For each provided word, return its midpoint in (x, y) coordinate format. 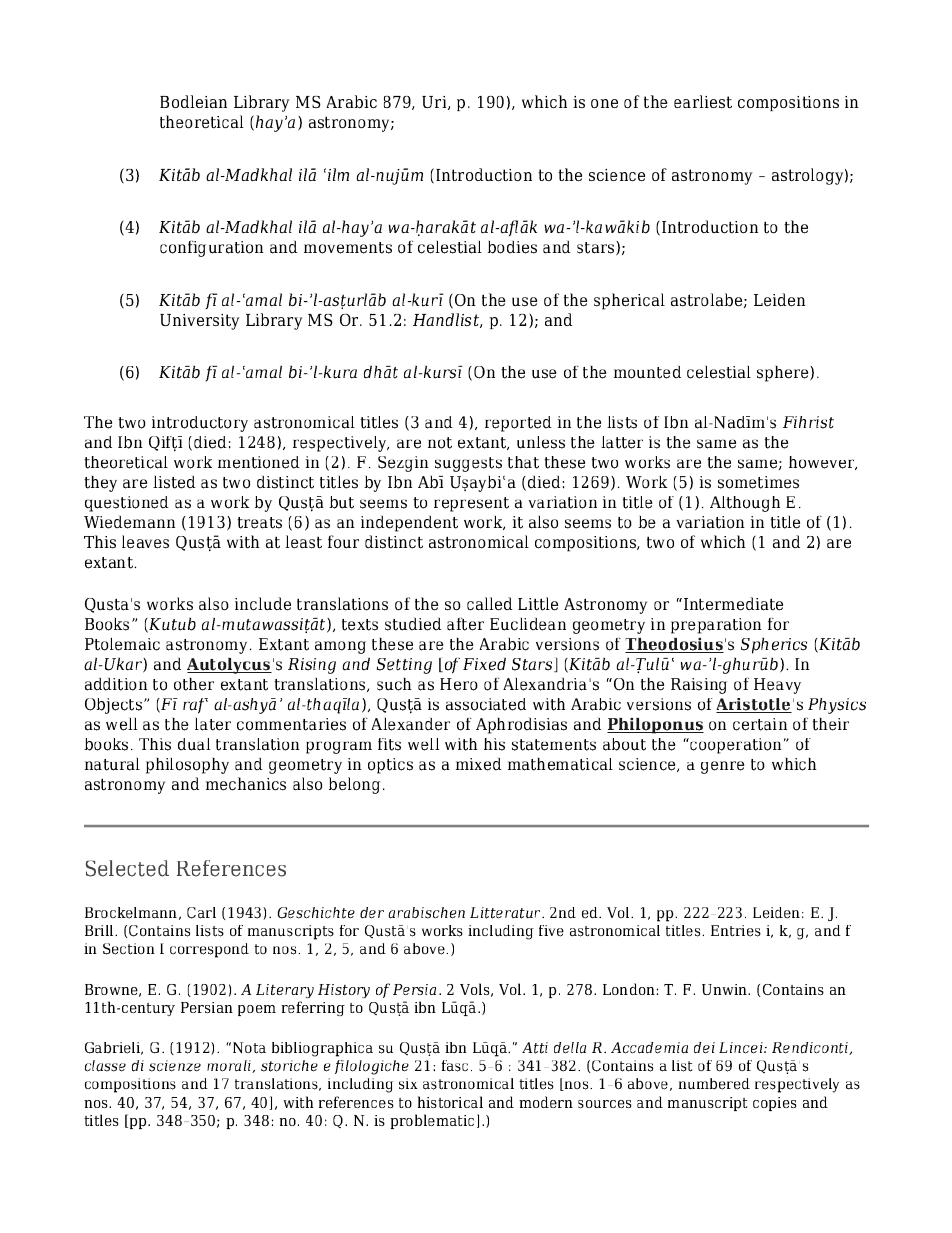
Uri (435, 103)
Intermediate (733, 604)
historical (450, 1102)
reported (518, 424)
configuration (212, 249)
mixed (479, 764)
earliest (703, 101)
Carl (201, 913)
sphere (784, 374)
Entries (736, 931)
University (200, 322)
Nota (249, 1048)
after (465, 624)
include (263, 604)
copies (775, 1104)
